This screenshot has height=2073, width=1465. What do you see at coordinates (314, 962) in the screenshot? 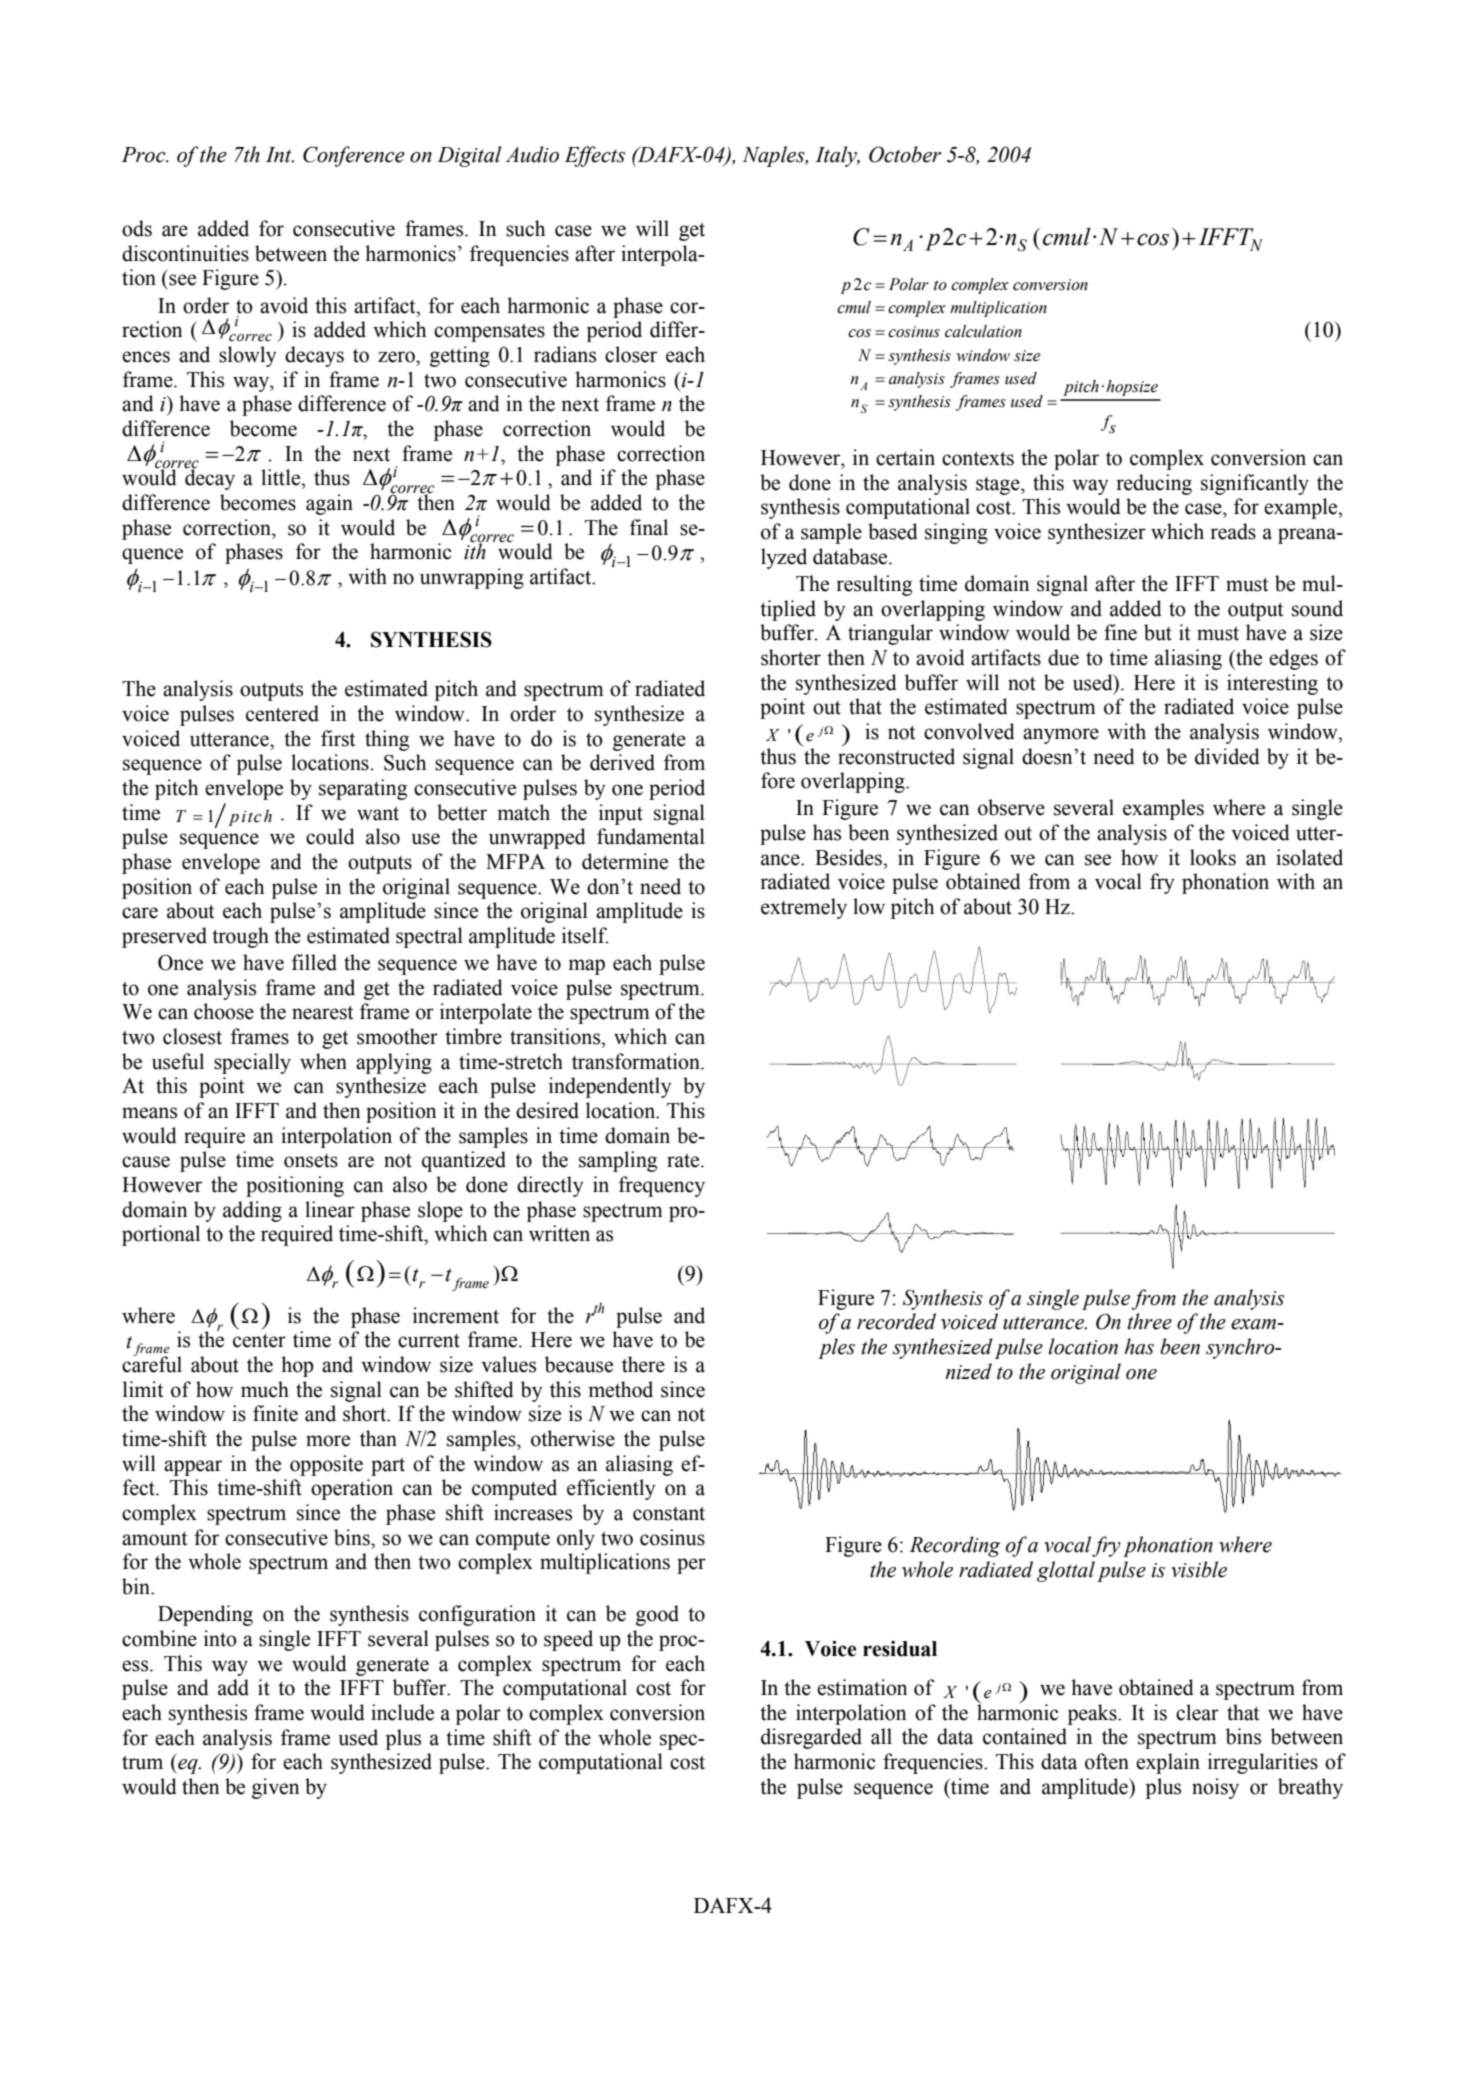
I see `filled` at bounding box center [314, 962].
